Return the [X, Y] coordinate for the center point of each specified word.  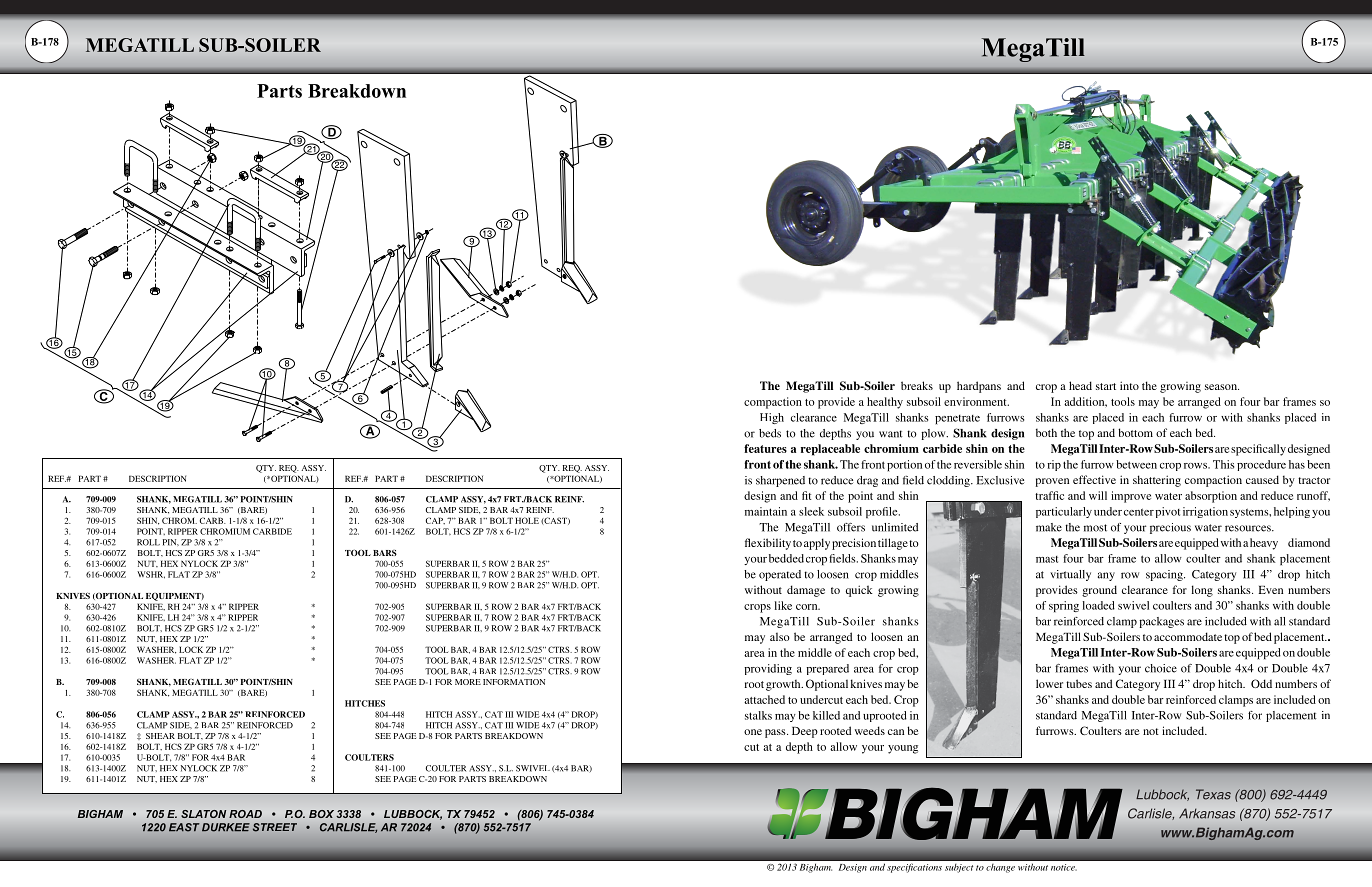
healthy [885, 403]
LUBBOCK [413, 815]
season [1222, 387]
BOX [321, 814]
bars [385, 553]
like [783, 605]
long [1202, 591]
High [772, 418]
